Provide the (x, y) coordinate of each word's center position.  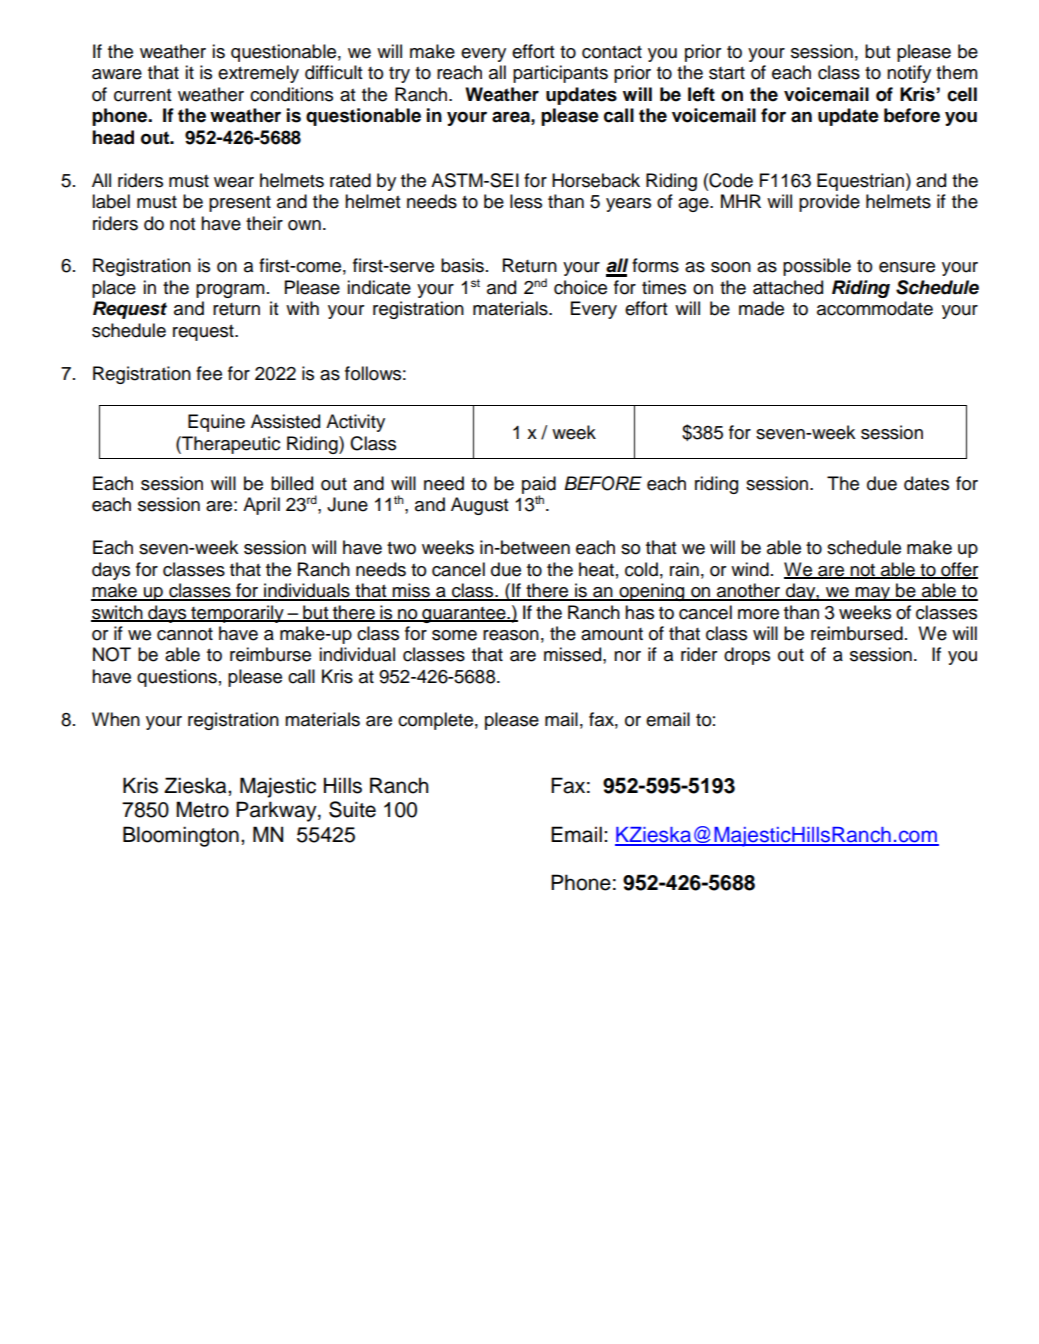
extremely (258, 74)
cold (641, 569)
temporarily (237, 614)
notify (909, 74)
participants (560, 74)
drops (747, 656)
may (873, 594)
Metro (202, 809)
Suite (352, 809)
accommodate (875, 308)
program (230, 291)
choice (580, 287)
